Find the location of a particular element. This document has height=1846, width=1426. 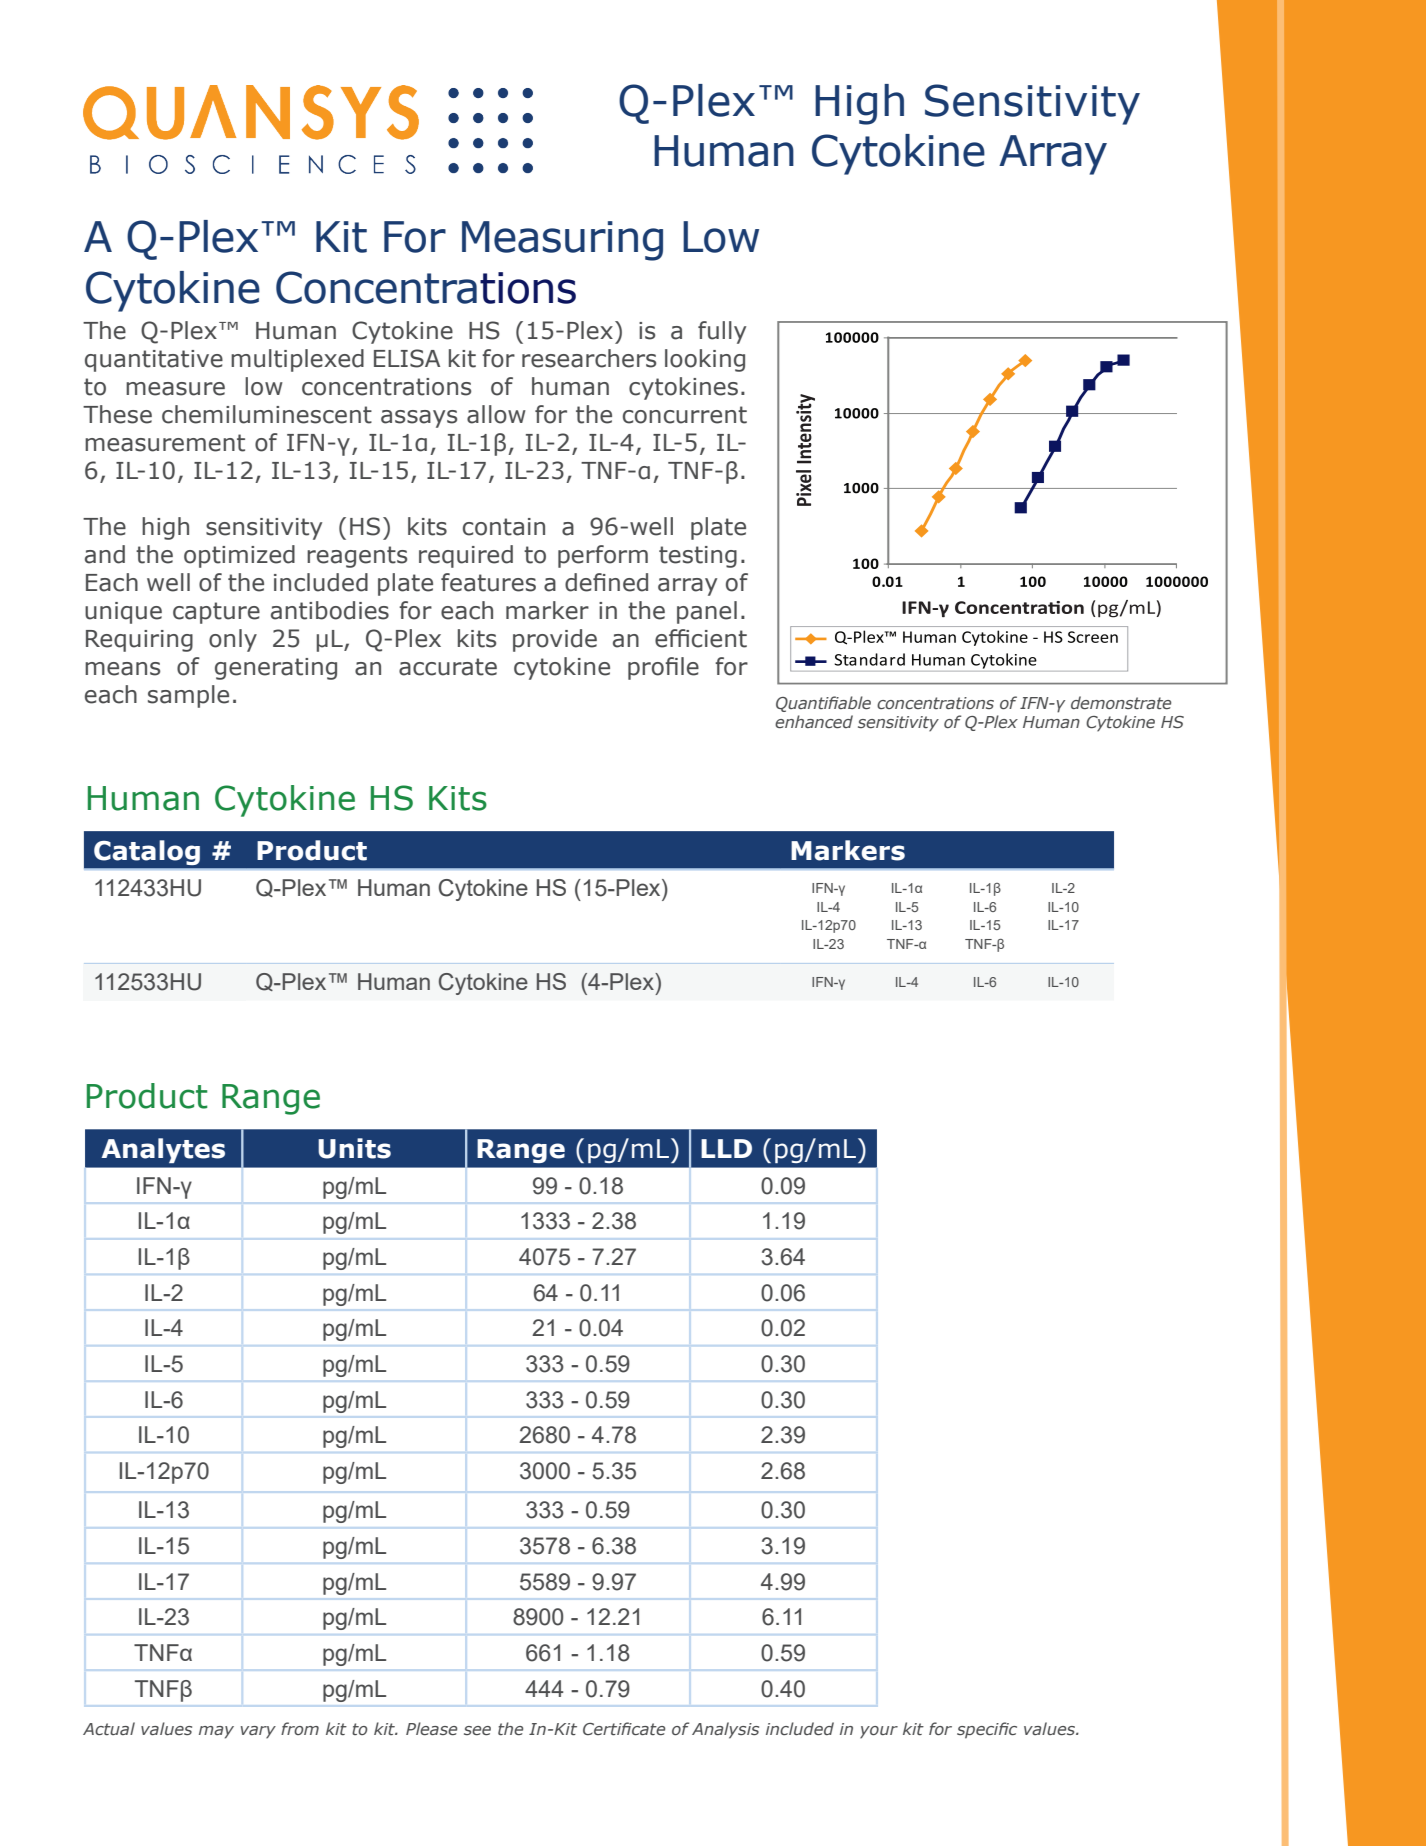

Measuring is located at coordinates (562, 241).
